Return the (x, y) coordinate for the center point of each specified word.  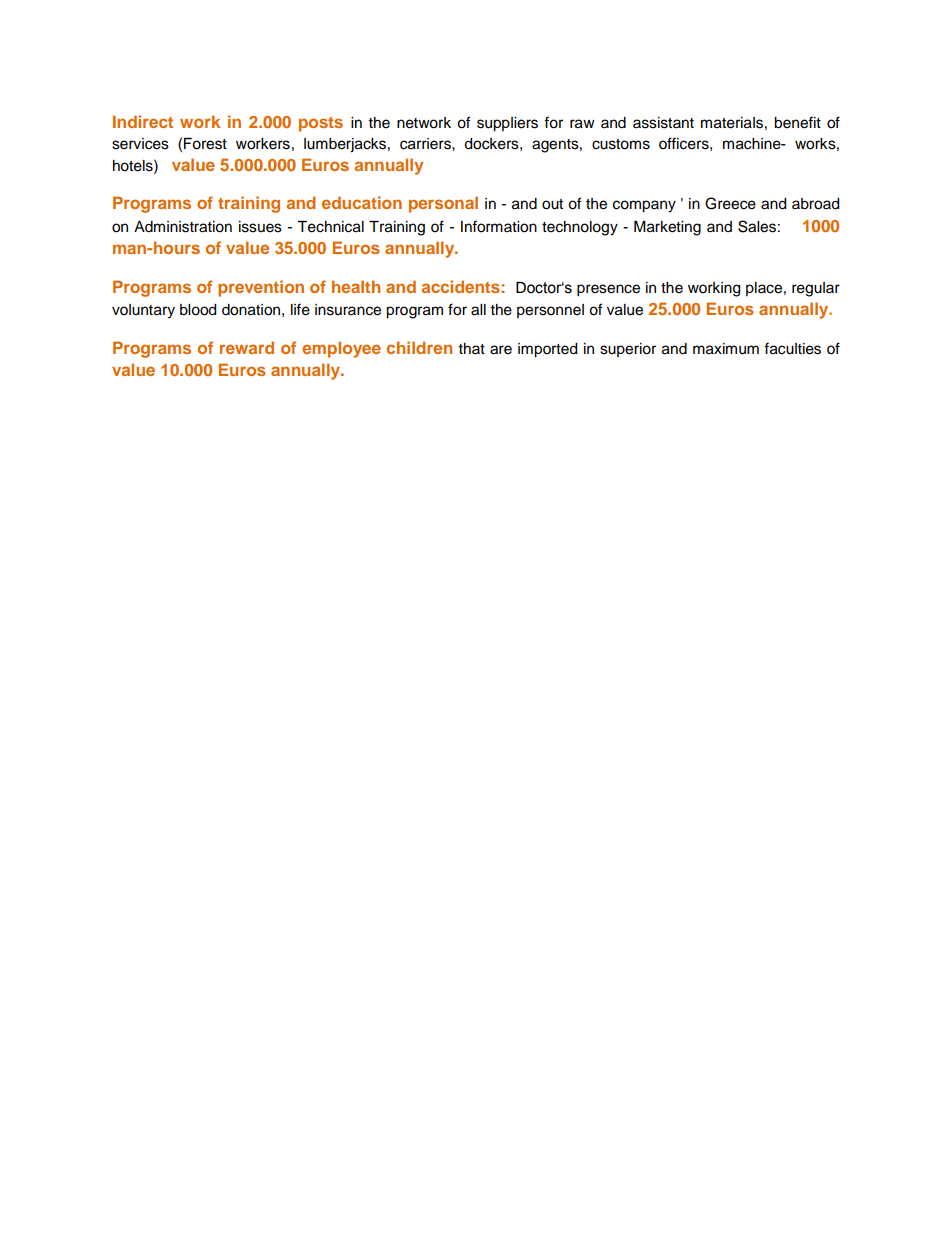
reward (247, 347)
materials (732, 123)
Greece (730, 203)
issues (260, 227)
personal (443, 204)
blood (198, 310)
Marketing (667, 228)
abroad (815, 204)
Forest (205, 144)
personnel (550, 311)
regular (816, 289)
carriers (426, 144)
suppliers (507, 124)
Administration (183, 227)
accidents (460, 286)
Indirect (143, 121)
